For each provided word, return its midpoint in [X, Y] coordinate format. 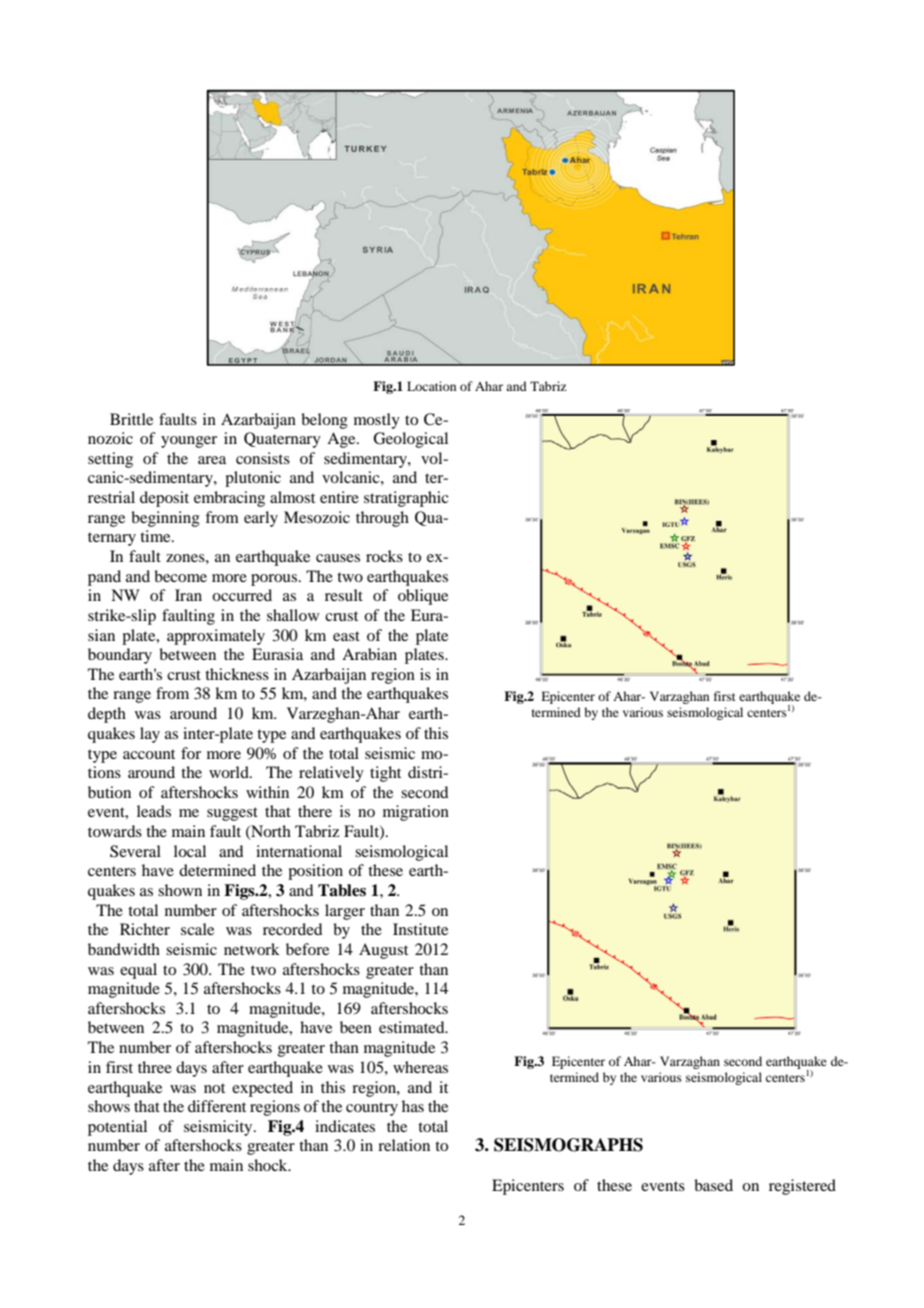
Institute [420, 929]
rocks [384, 556]
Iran [188, 595]
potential [117, 1128]
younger [189, 442]
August [383, 951]
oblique [423, 597]
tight [385, 774]
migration [416, 813]
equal [138, 971]
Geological [410, 440]
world [230, 772]
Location [431, 386]
